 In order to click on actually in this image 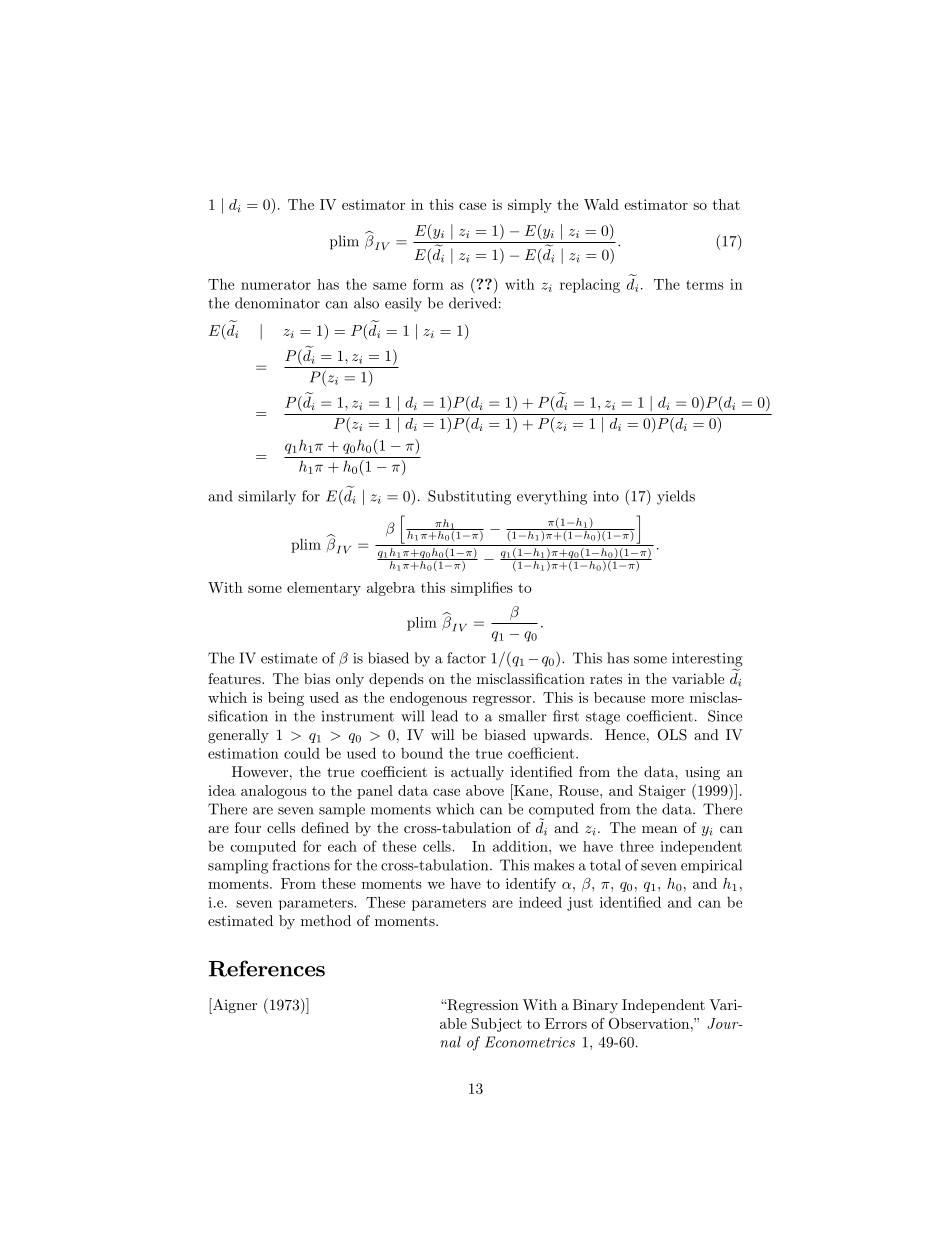, I will do `click(477, 773)`.
